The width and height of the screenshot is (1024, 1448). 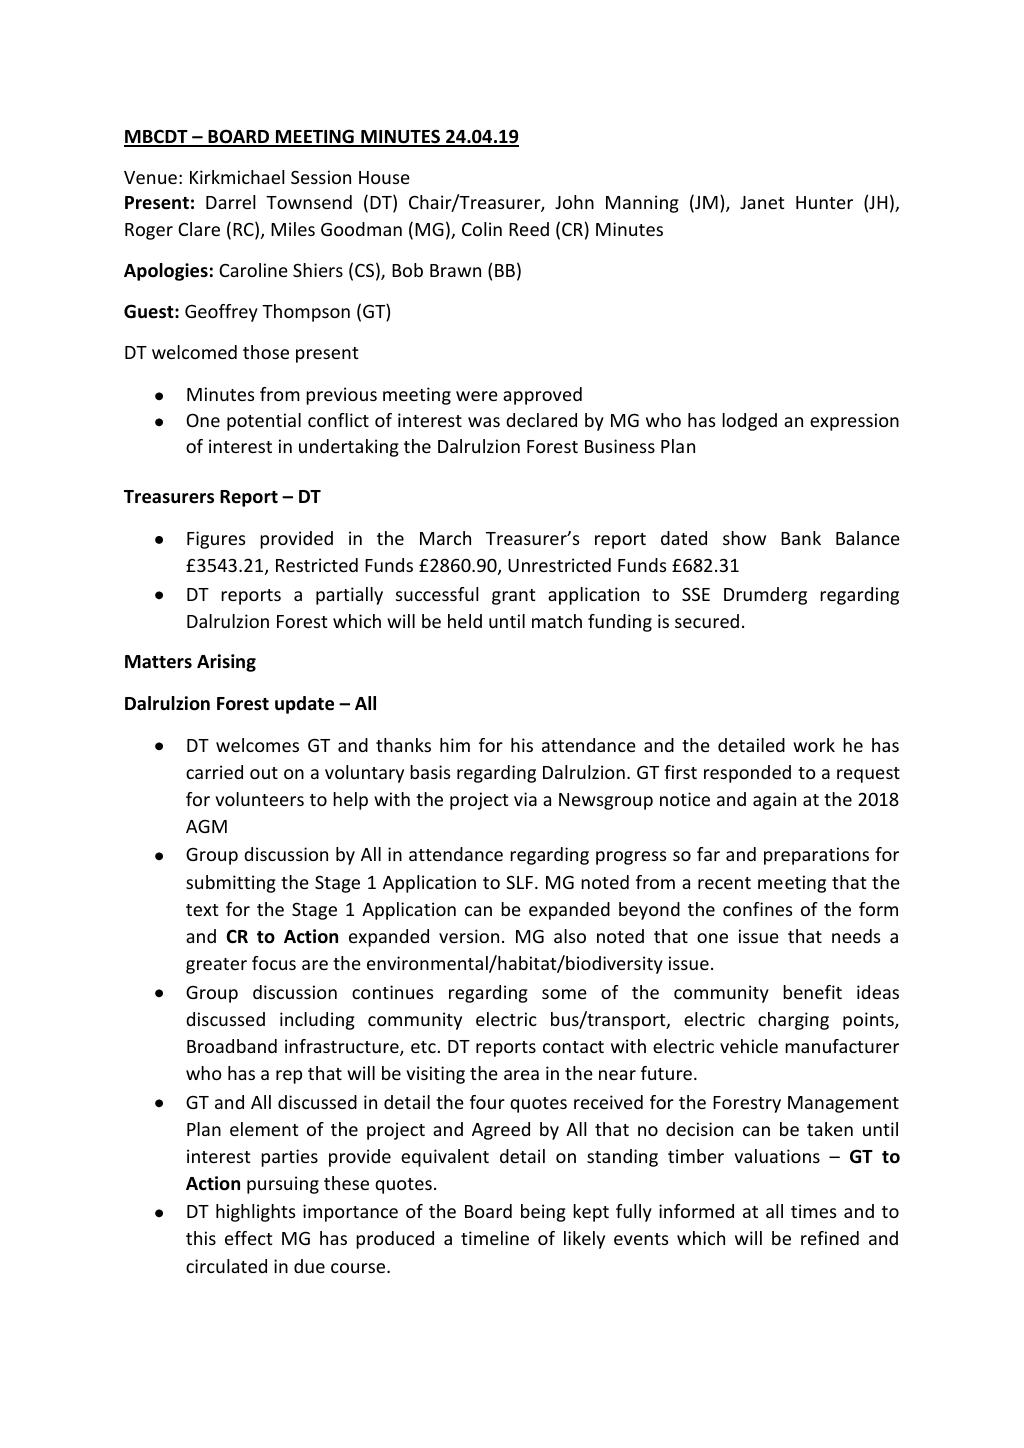 I want to click on refined, so click(x=830, y=1238).
